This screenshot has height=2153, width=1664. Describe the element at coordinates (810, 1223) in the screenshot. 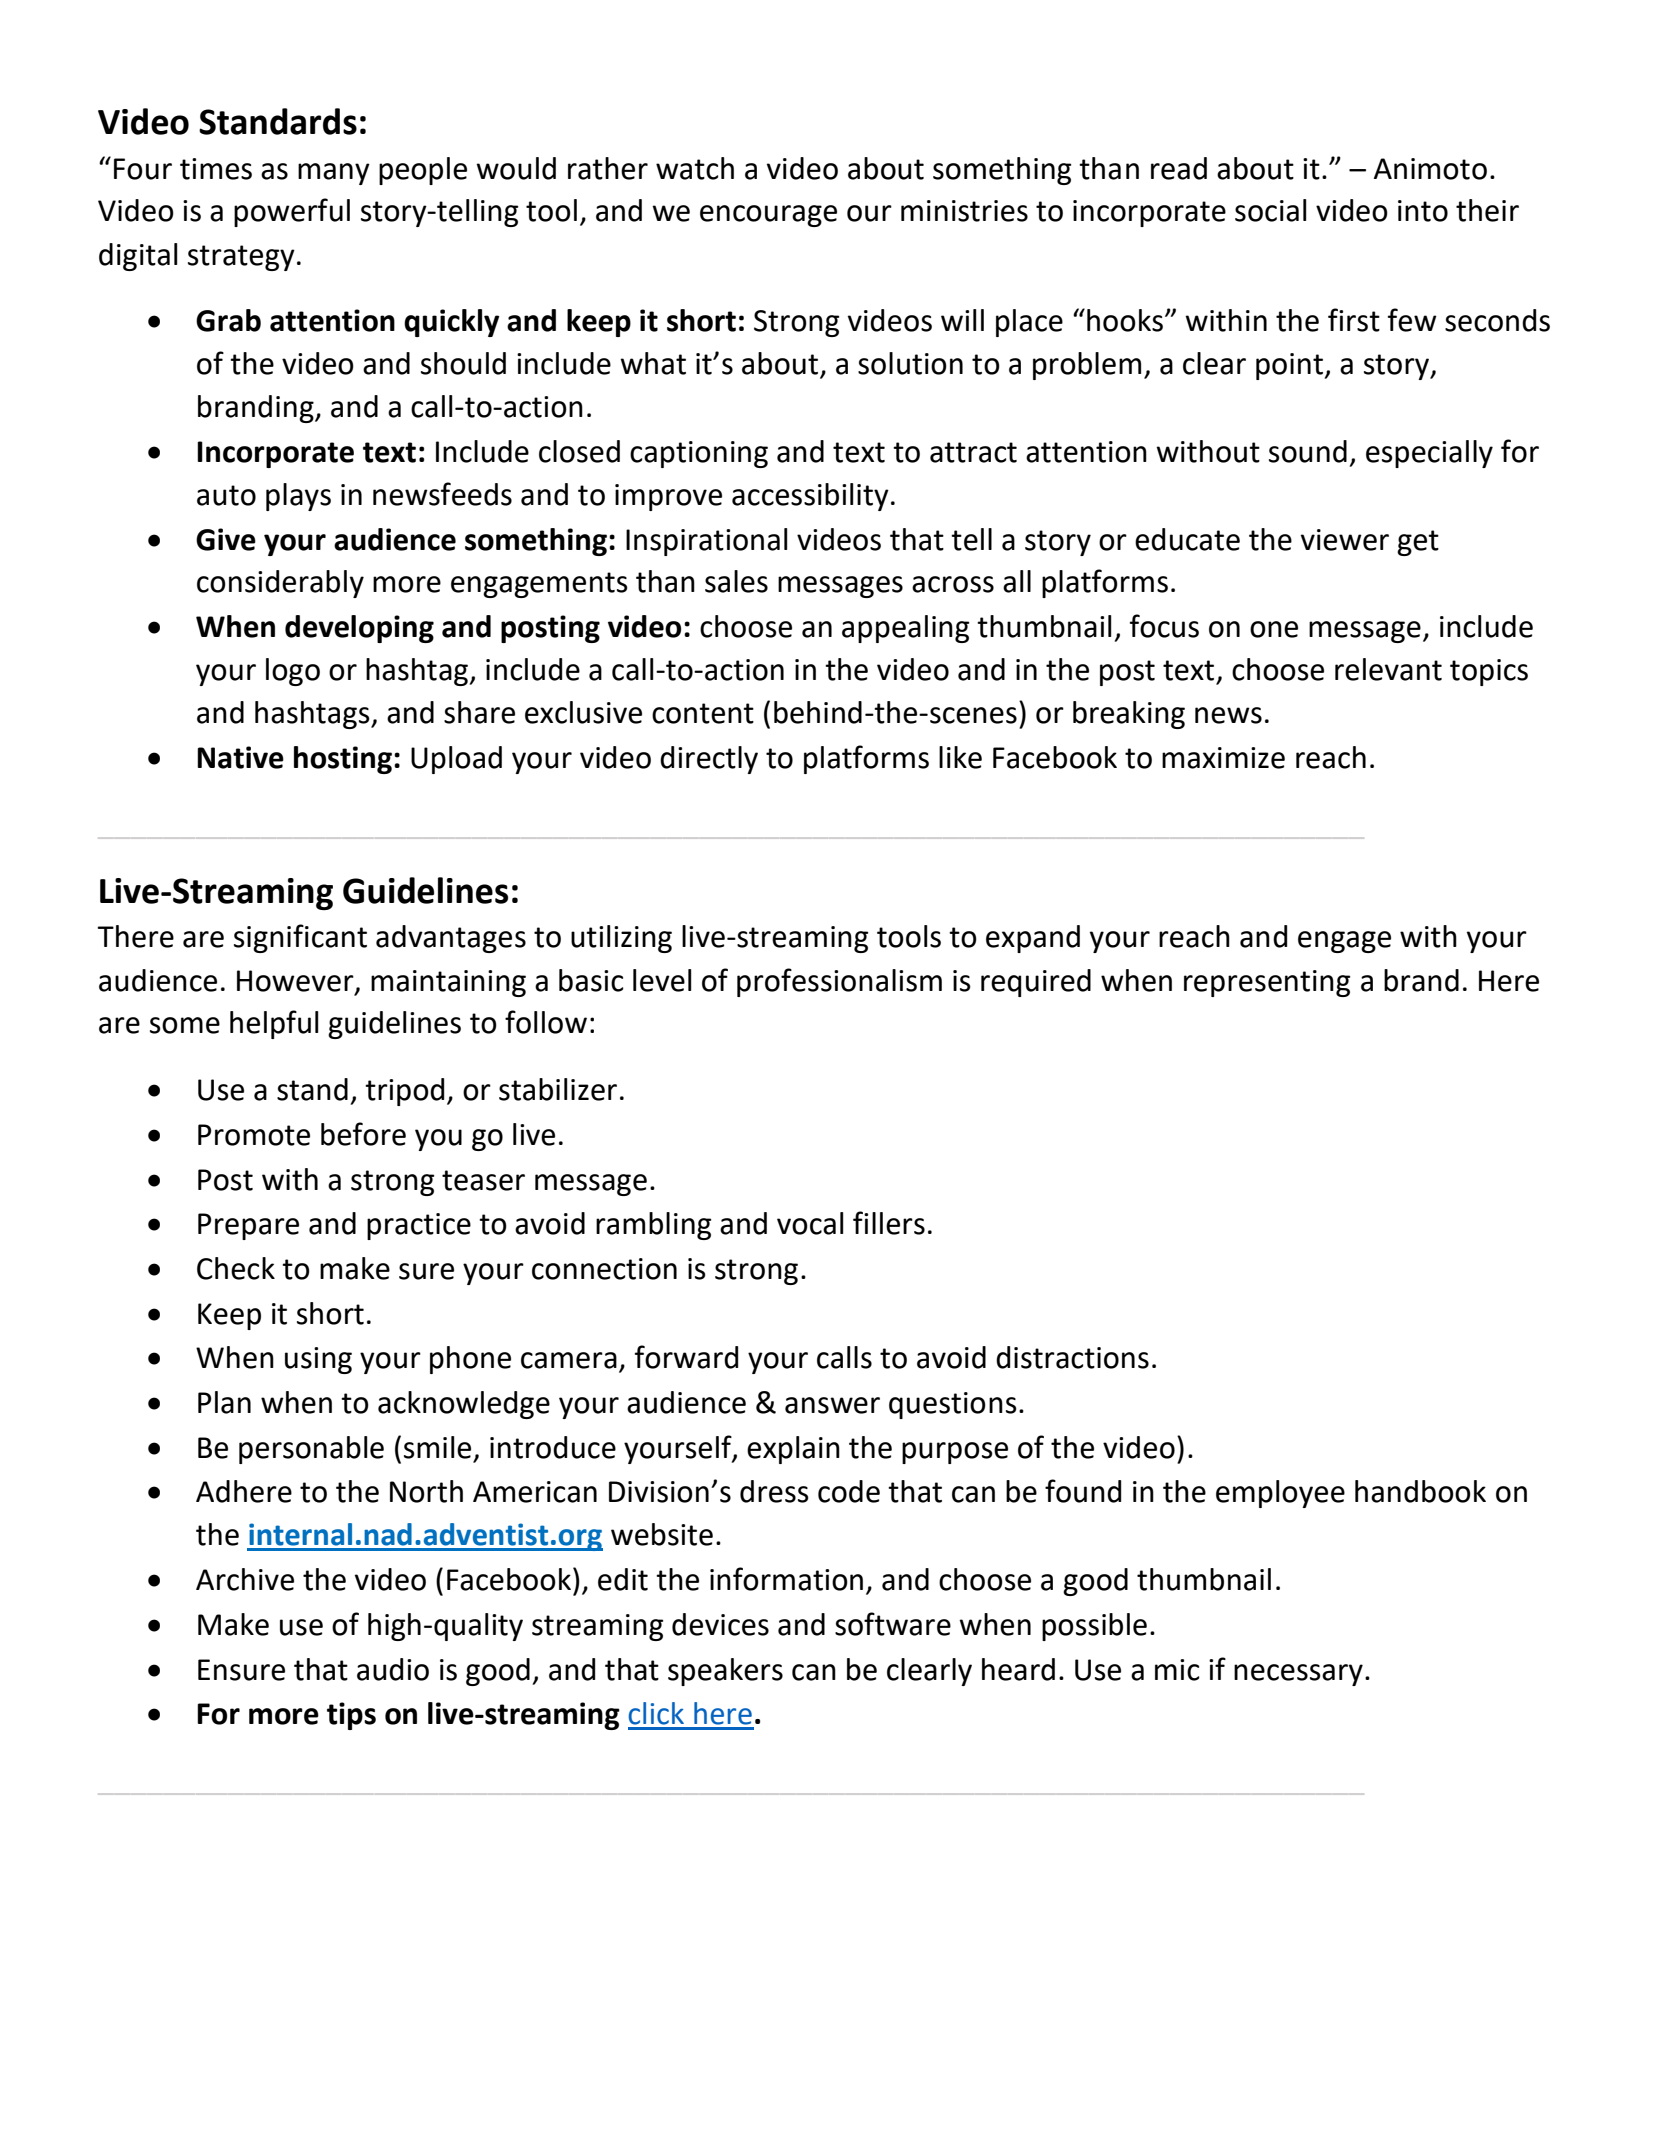

I see `vocal` at that location.
